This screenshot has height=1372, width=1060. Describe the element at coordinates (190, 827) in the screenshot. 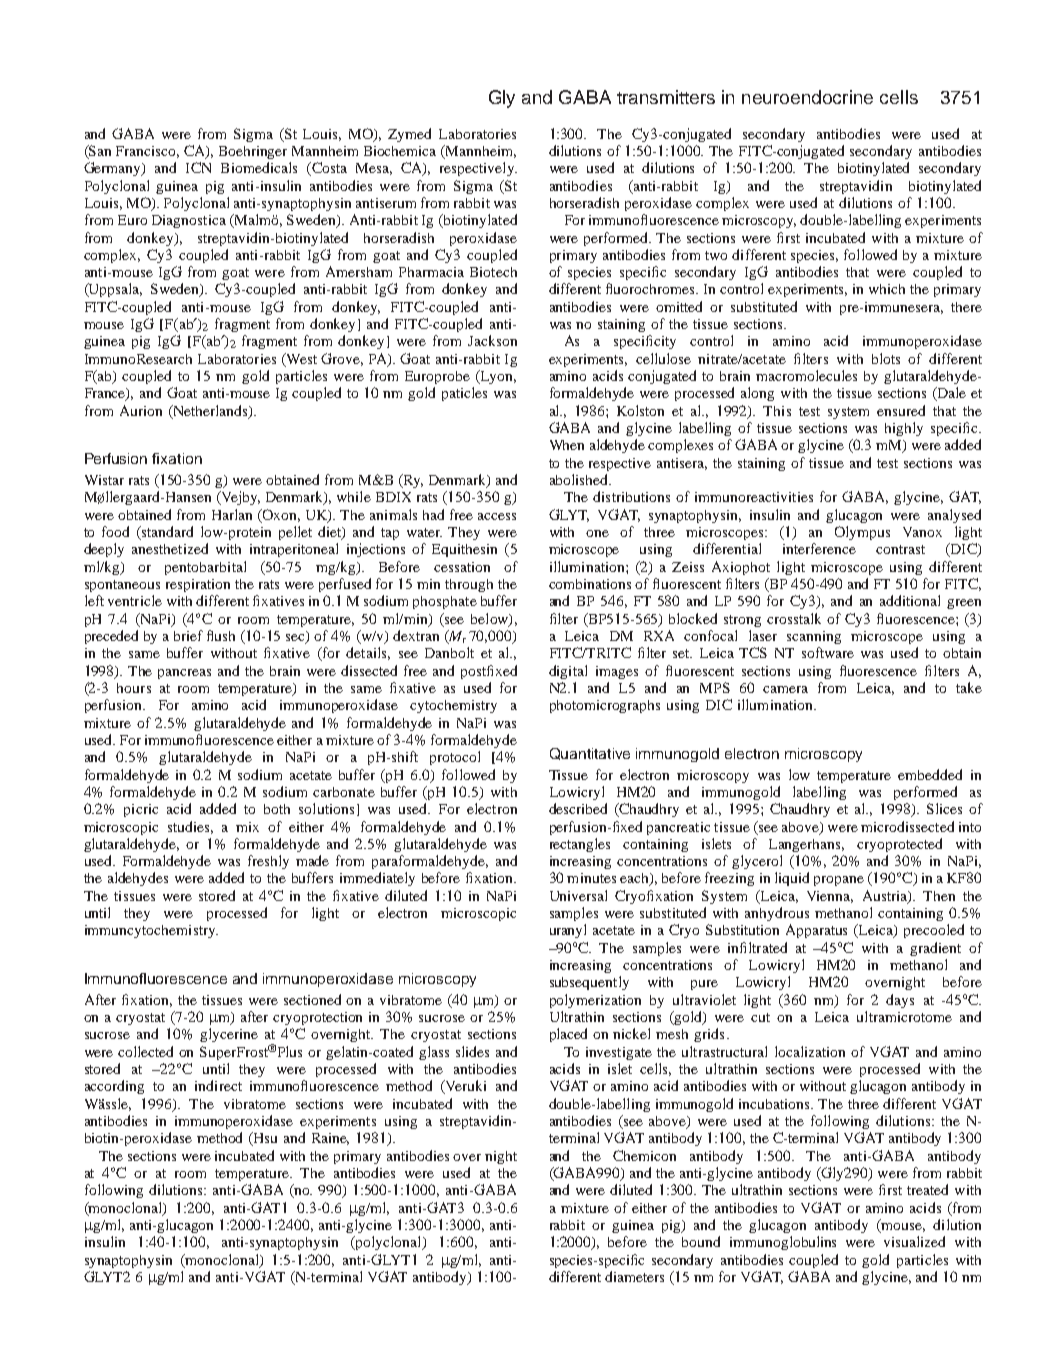

I see `studies` at that location.
